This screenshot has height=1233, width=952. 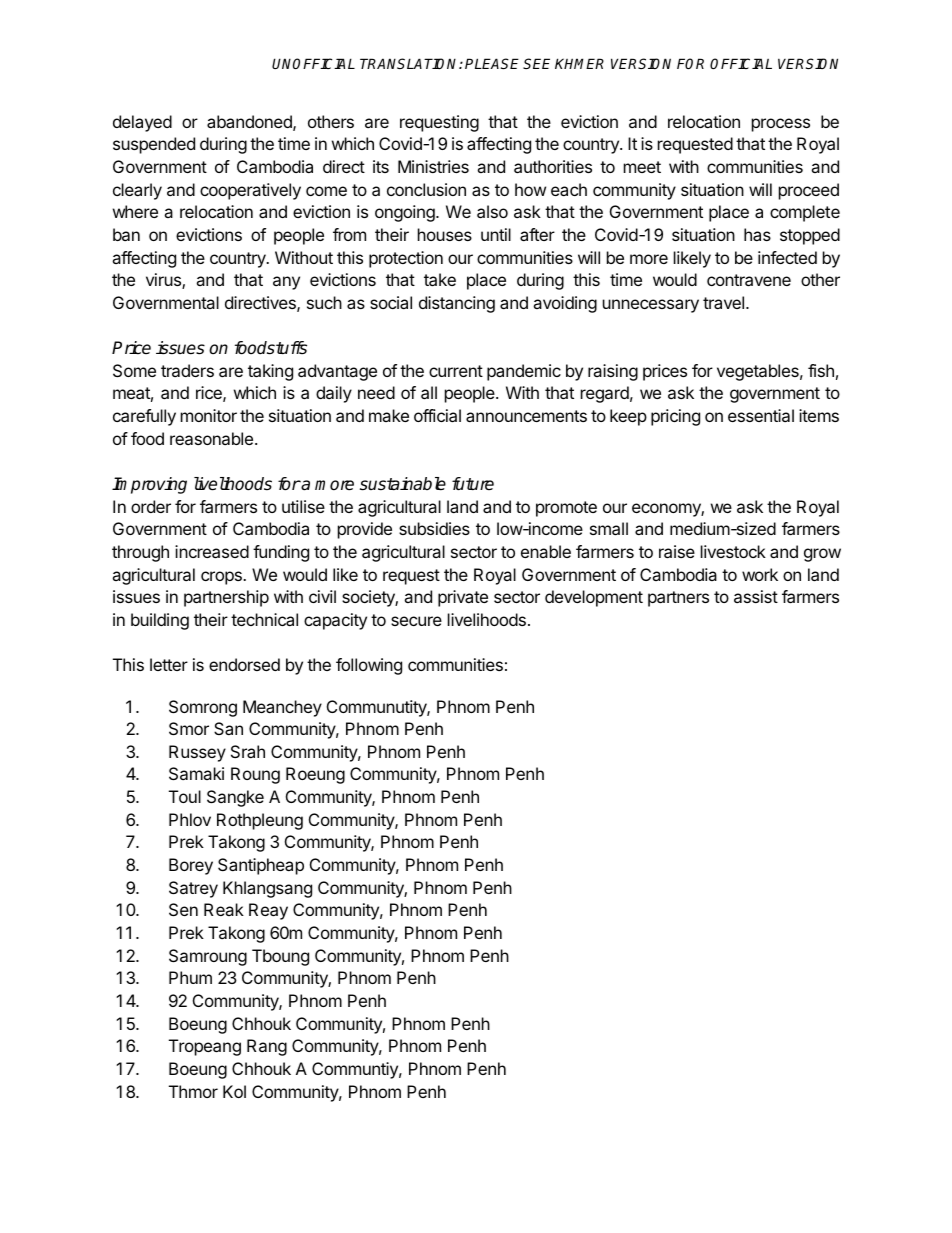 I want to click on PLEASE, so click(x=492, y=63).
